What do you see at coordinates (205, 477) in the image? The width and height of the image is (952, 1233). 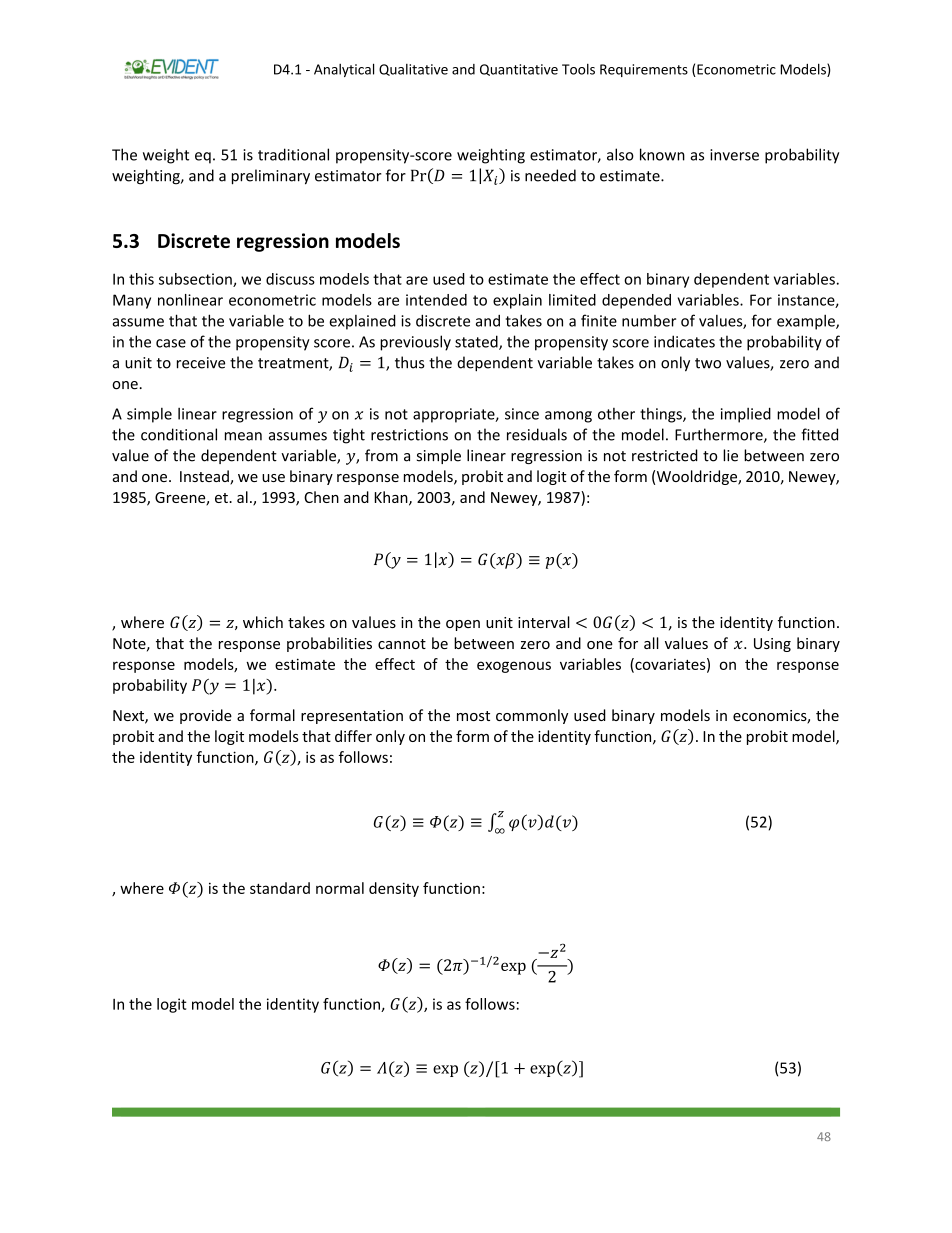 I see `Instead` at bounding box center [205, 477].
